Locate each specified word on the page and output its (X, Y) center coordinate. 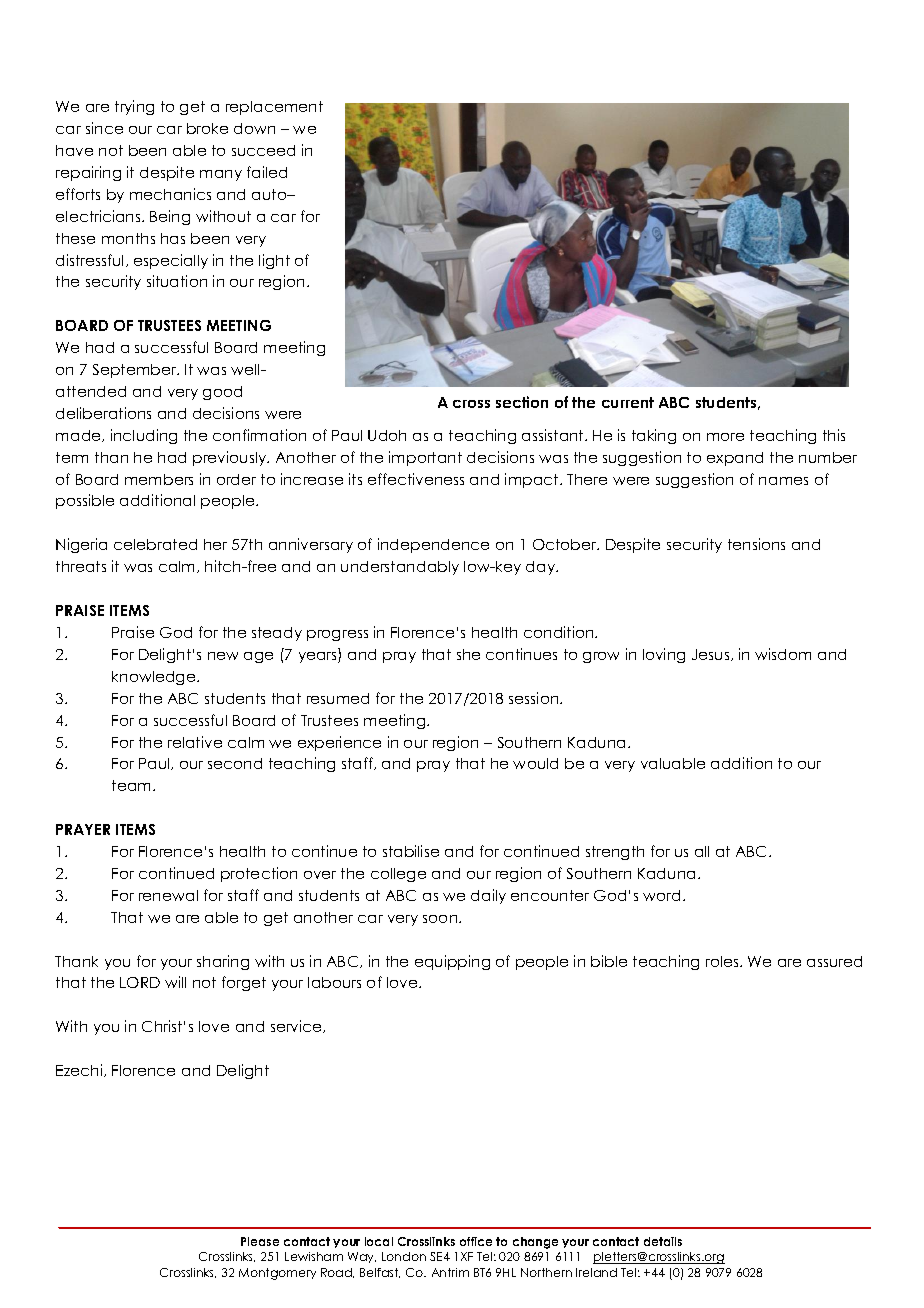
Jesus (712, 655)
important (425, 458)
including (144, 436)
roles (723, 961)
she (468, 654)
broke (207, 128)
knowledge (155, 678)
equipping (452, 962)
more (725, 437)
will (175, 982)
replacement (274, 108)
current (628, 402)
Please (260, 1241)
